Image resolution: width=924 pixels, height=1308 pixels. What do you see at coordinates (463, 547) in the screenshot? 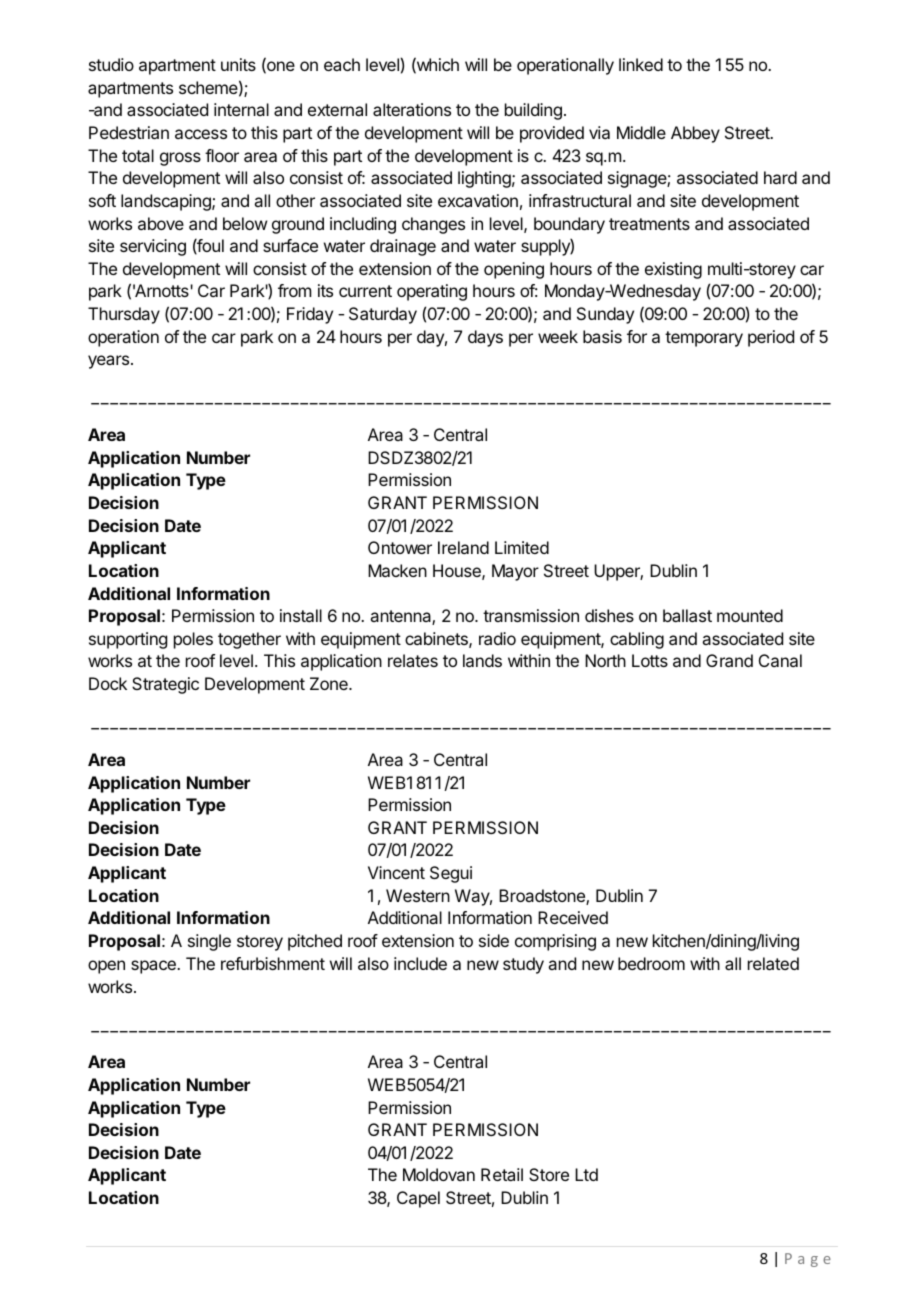
I see `Ireland` at bounding box center [463, 547].
